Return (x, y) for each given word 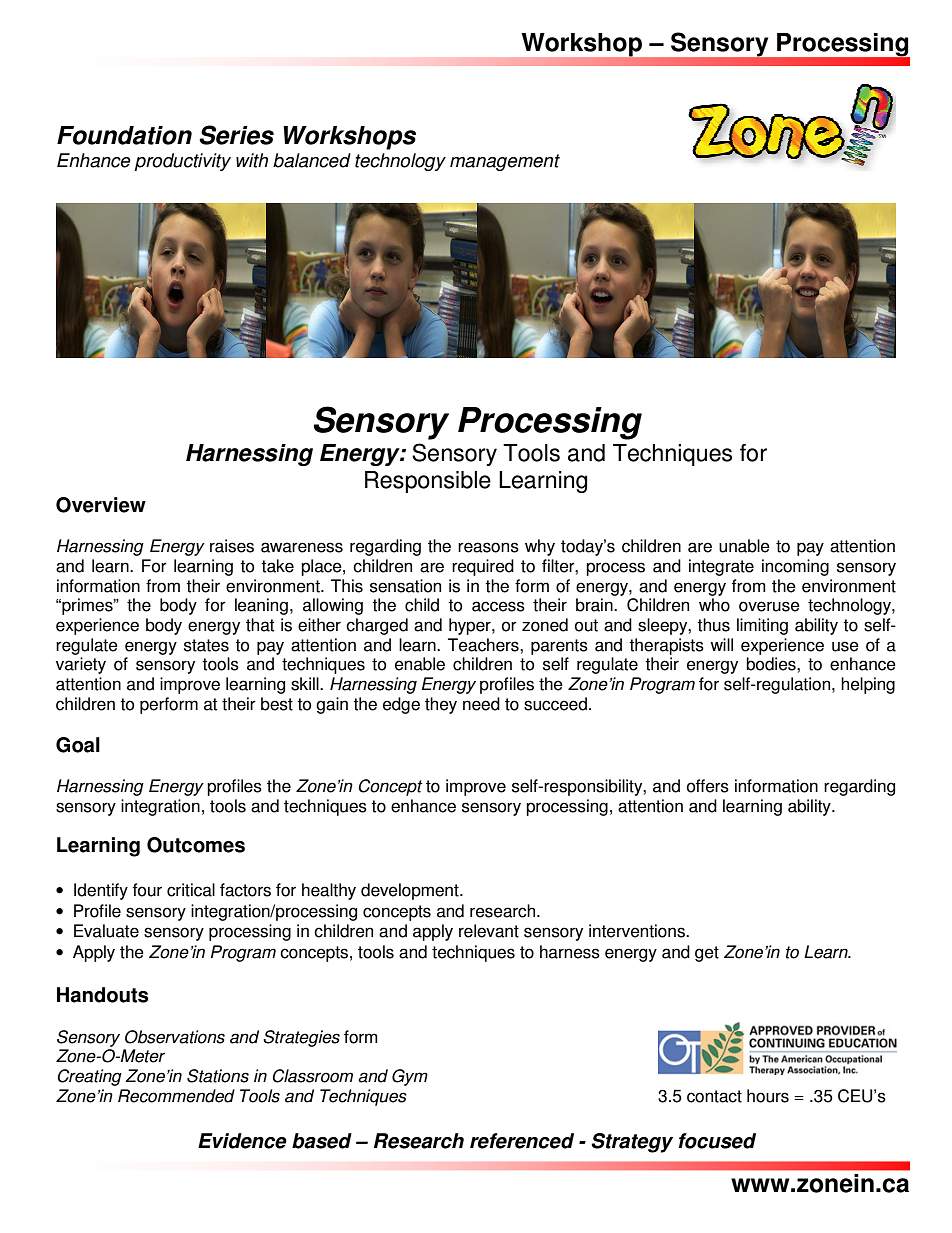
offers (708, 786)
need (481, 704)
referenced (522, 1141)
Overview (101, 505)
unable (744, 546)
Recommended (176, 1096)
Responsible (428, 482)
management (505, 162)
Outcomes (196, 845)
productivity (182, 162)
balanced (312, 160)
